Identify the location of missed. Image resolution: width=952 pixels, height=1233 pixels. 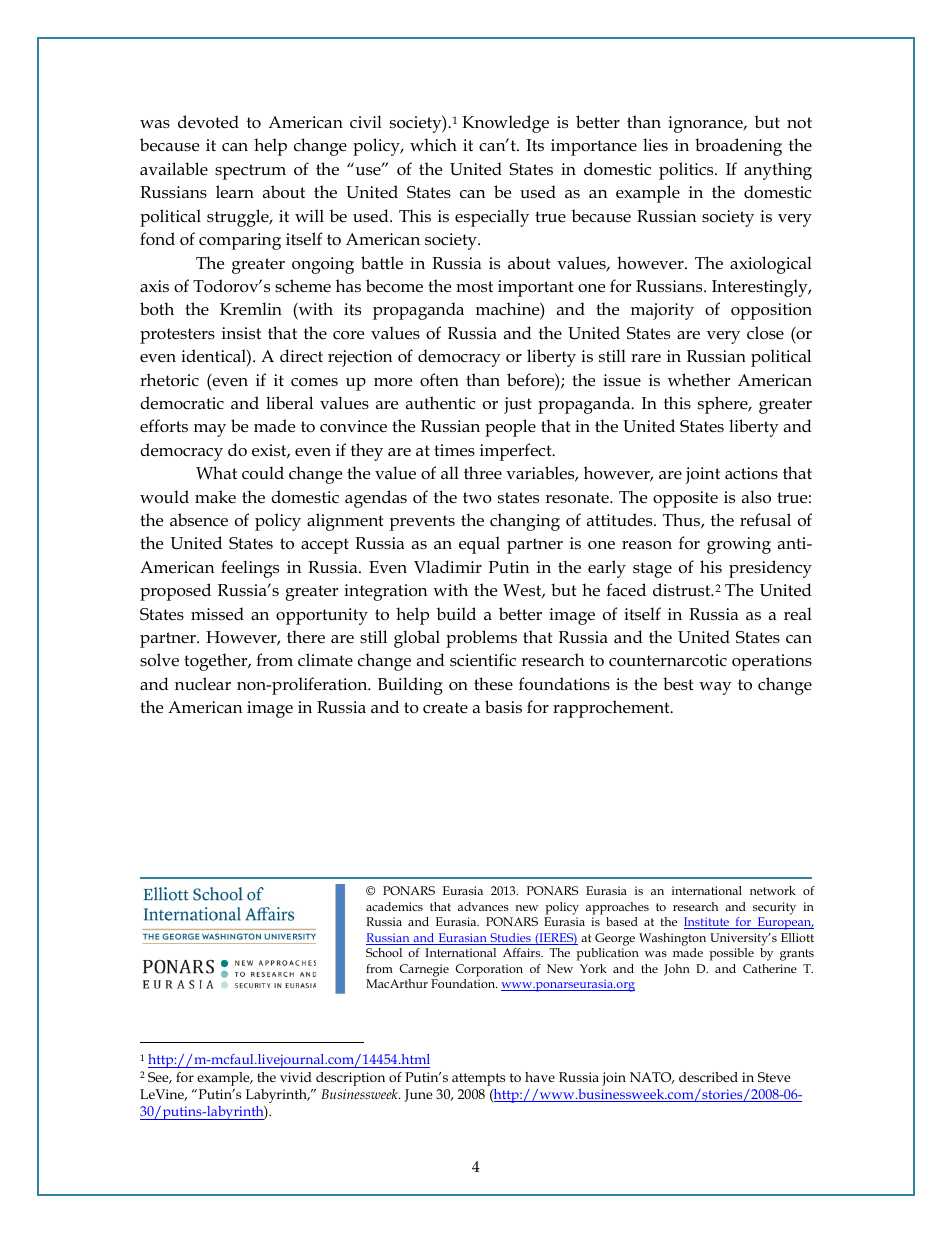
(217, 614).
